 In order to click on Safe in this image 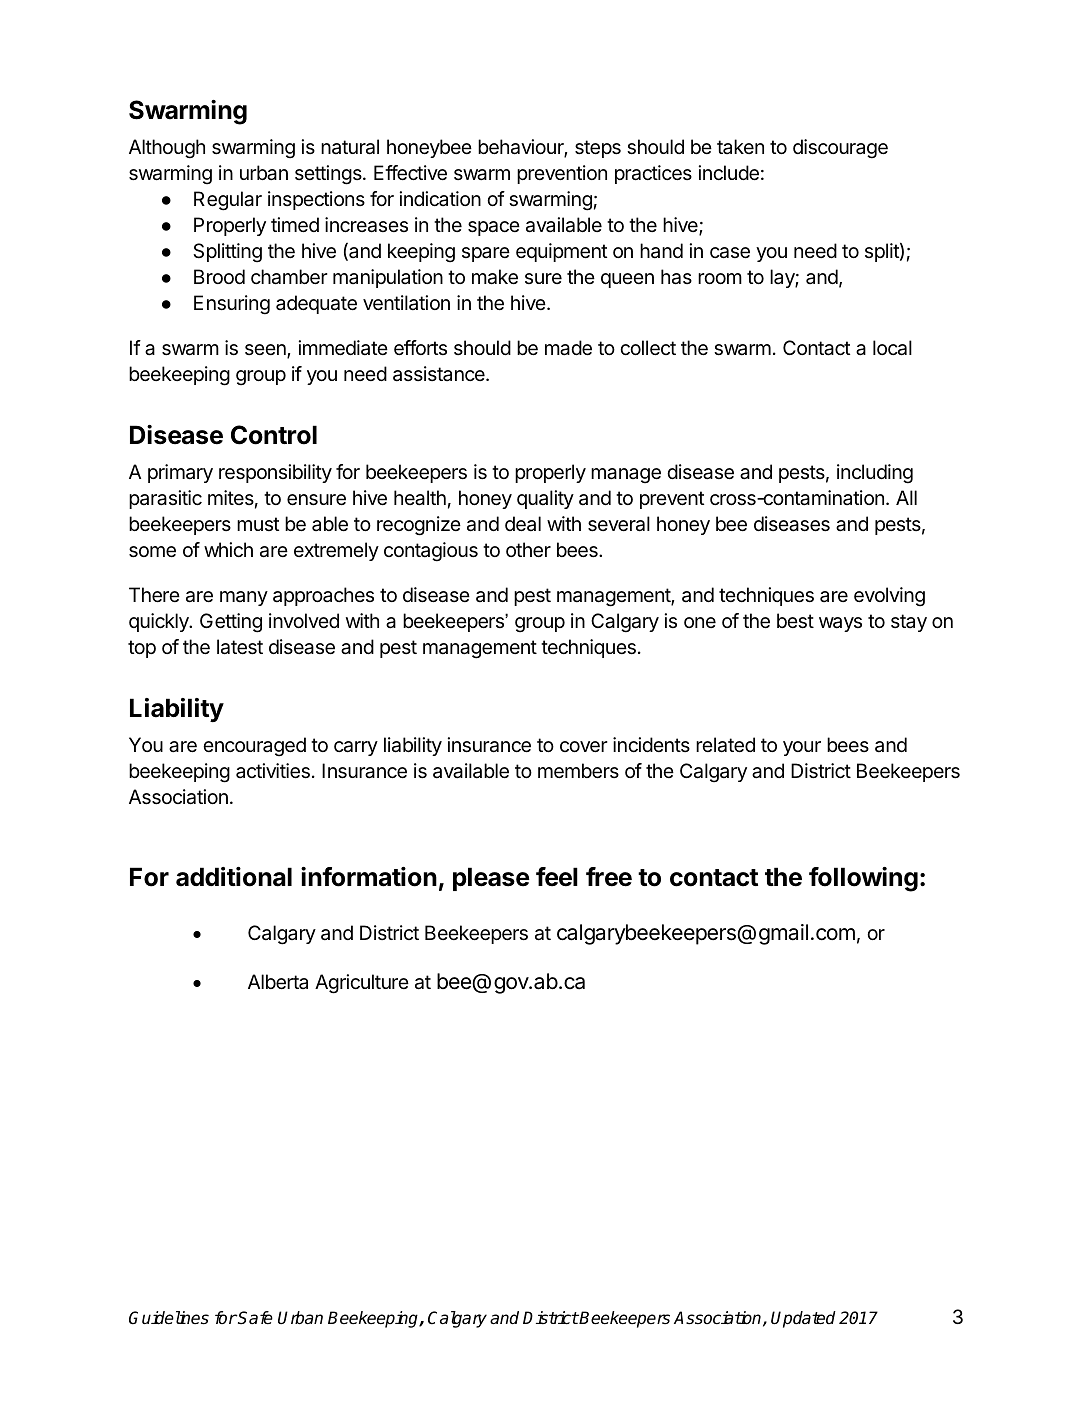, I will do `click(255, 1318)`.
